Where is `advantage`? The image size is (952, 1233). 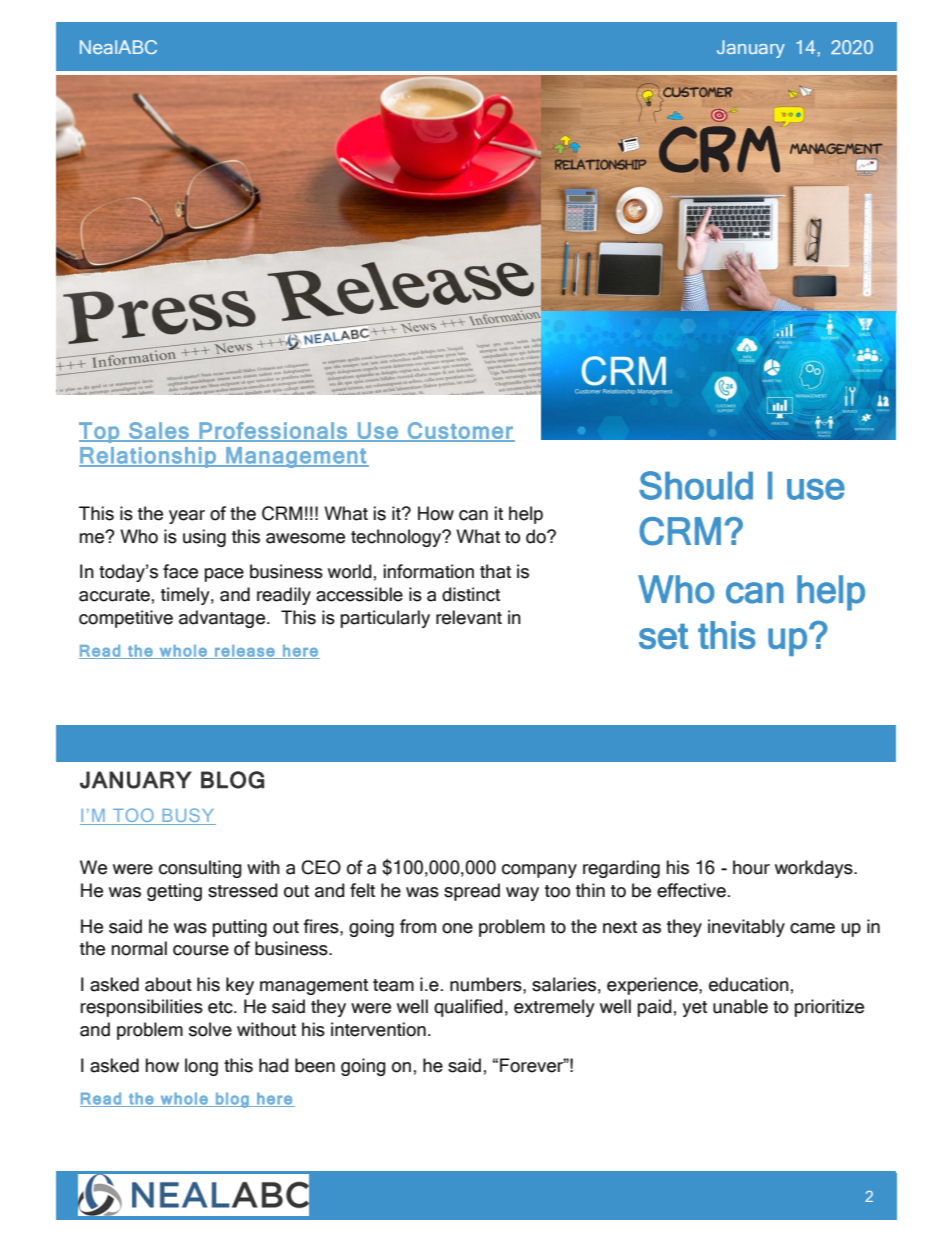 advantage is located at coordinates (223, 619).
